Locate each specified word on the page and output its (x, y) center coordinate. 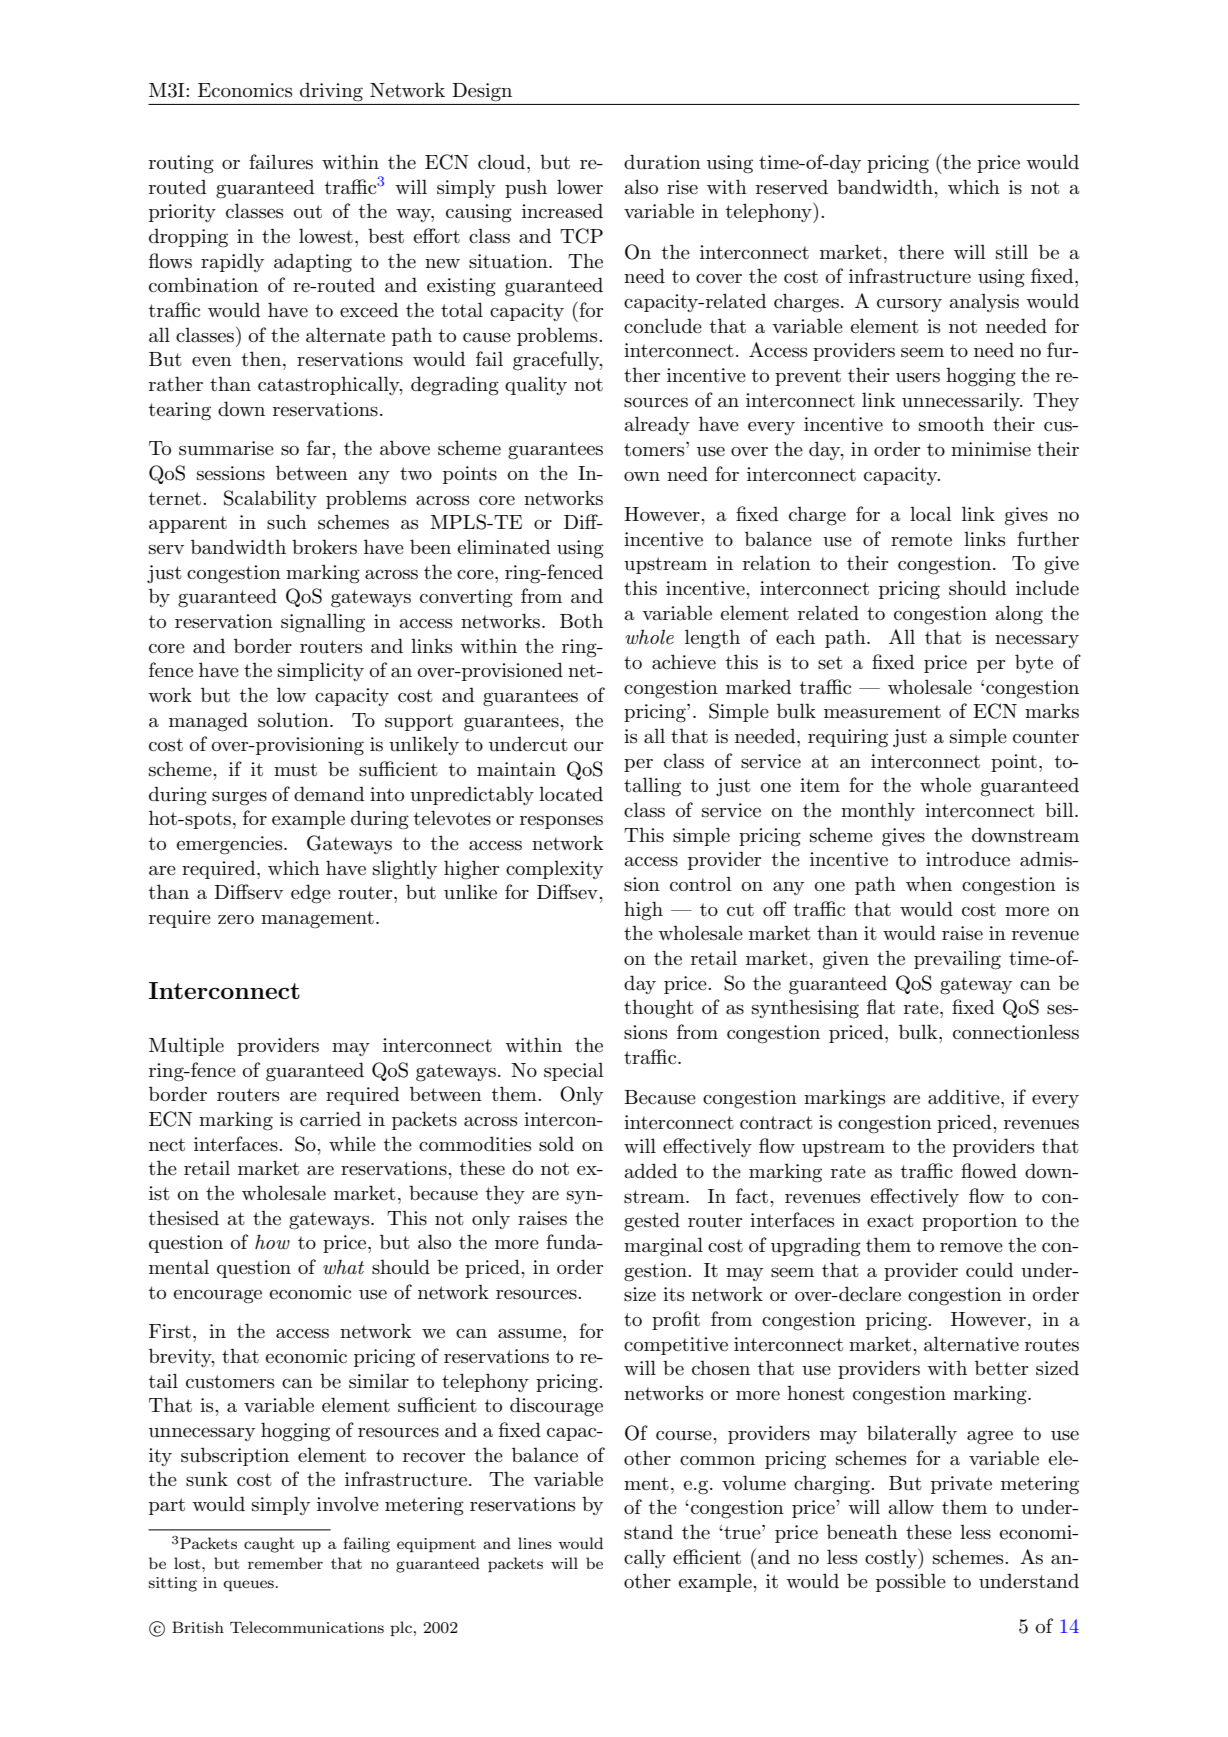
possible (911, 1582)
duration (662, 162)
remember (285, 1563)
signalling (323, 623)
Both (581, 620)
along (1019, 615)
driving (331, 92)
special (574, 1071)
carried (330, 1119)
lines (535, 1543)
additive (965, 1097)
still (1012, 252)
